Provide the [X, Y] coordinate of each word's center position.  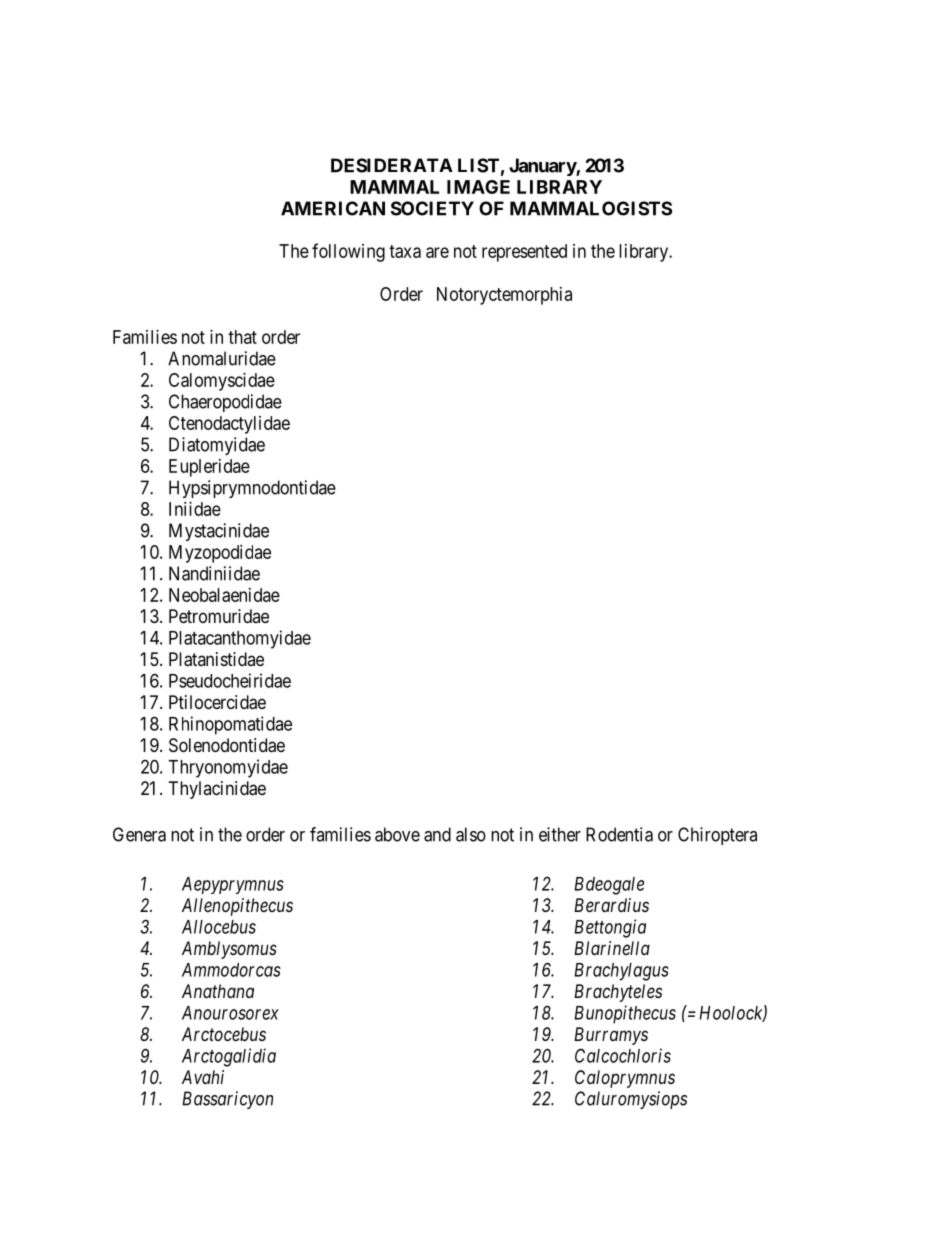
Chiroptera [717, 836]
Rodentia [619, 834]
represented [524, 253]
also [471, 834]
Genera [139, 834]
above [397, 834]
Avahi [203, 1077]
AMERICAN [333, 208]
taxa [405, 251]
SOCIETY [432, 208]
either [560, 834]
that [242, 337]
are [437, 252]
